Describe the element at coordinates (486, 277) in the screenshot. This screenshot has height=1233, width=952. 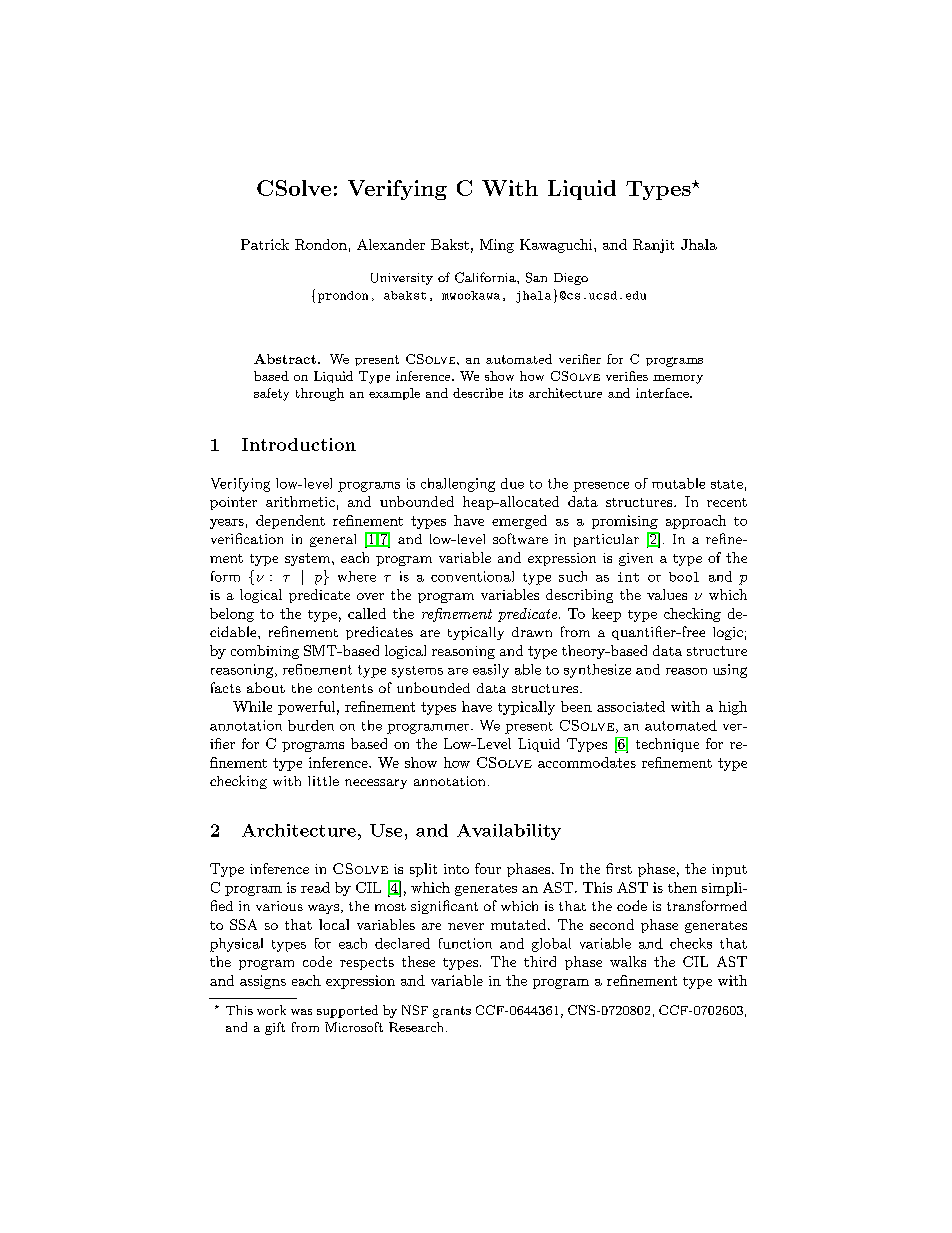
I see `California` at that location.
